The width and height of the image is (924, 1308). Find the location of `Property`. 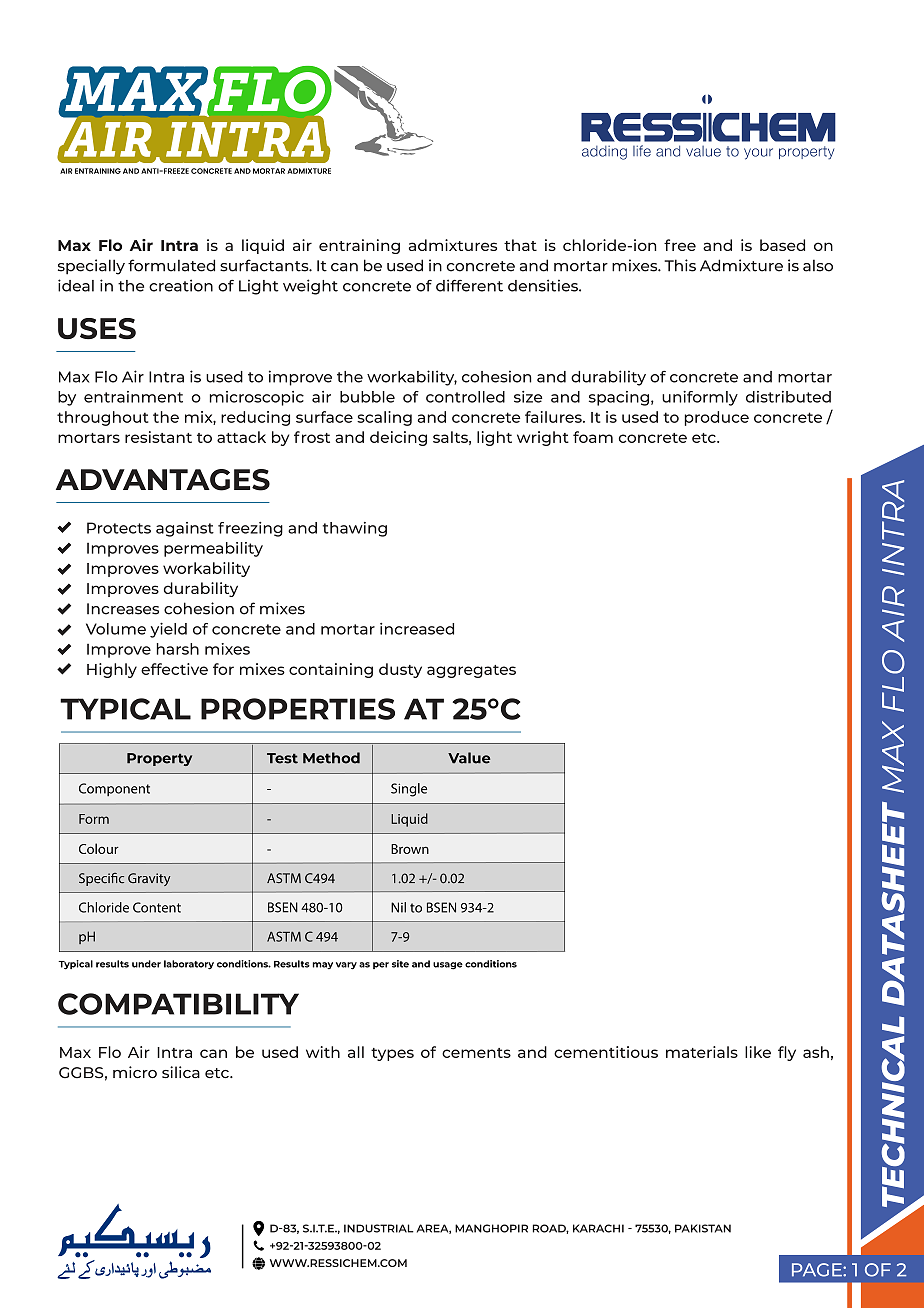

Property is located at coordinates (159, 759).
